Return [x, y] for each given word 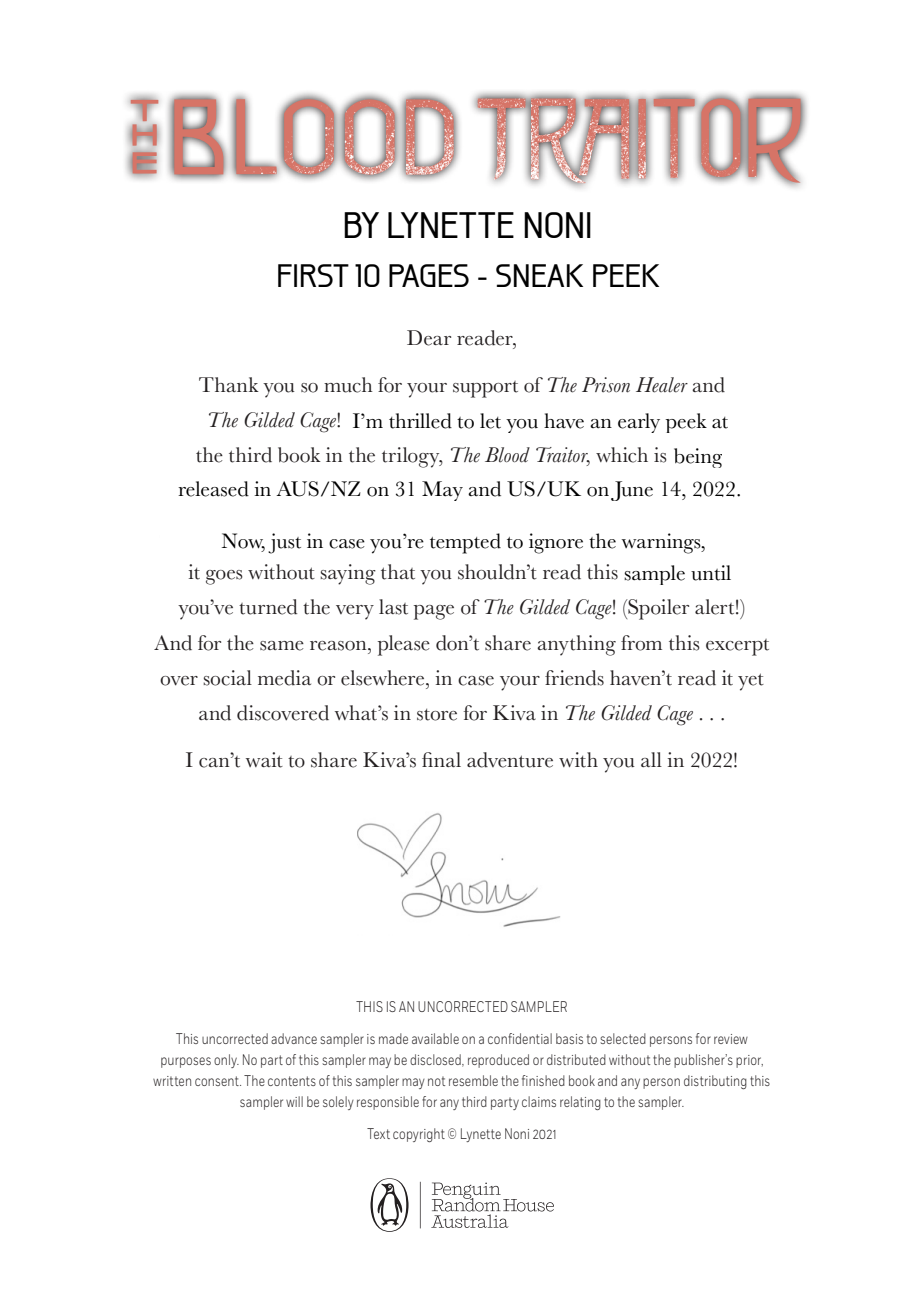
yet [751, 682]
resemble [473, 1080]
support [485, 389]
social [227, 678]
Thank [229, 384]
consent [218, 1081]
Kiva [514, 713]
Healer [662, 385]
